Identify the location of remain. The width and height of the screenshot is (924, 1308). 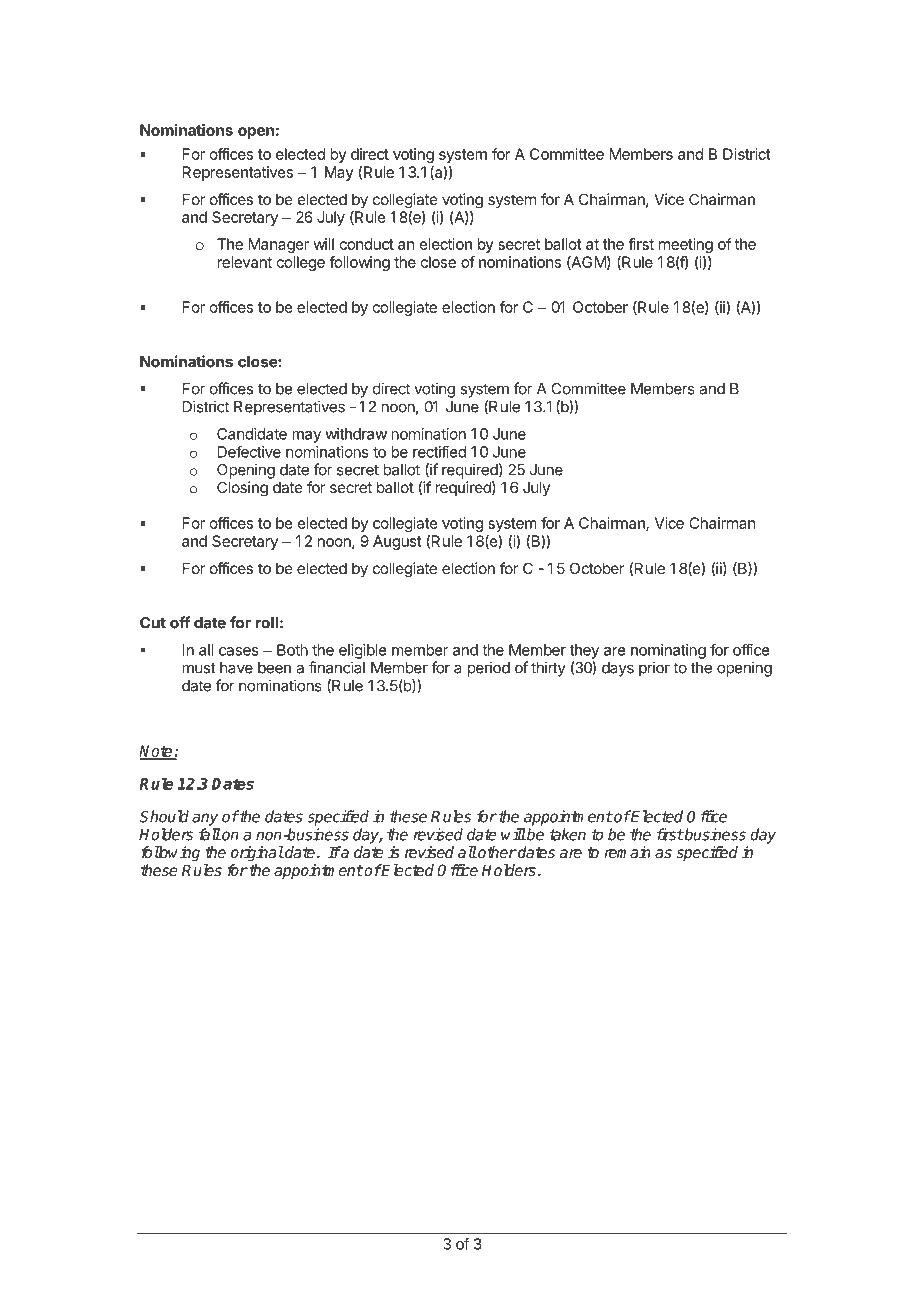
(627, 852).
